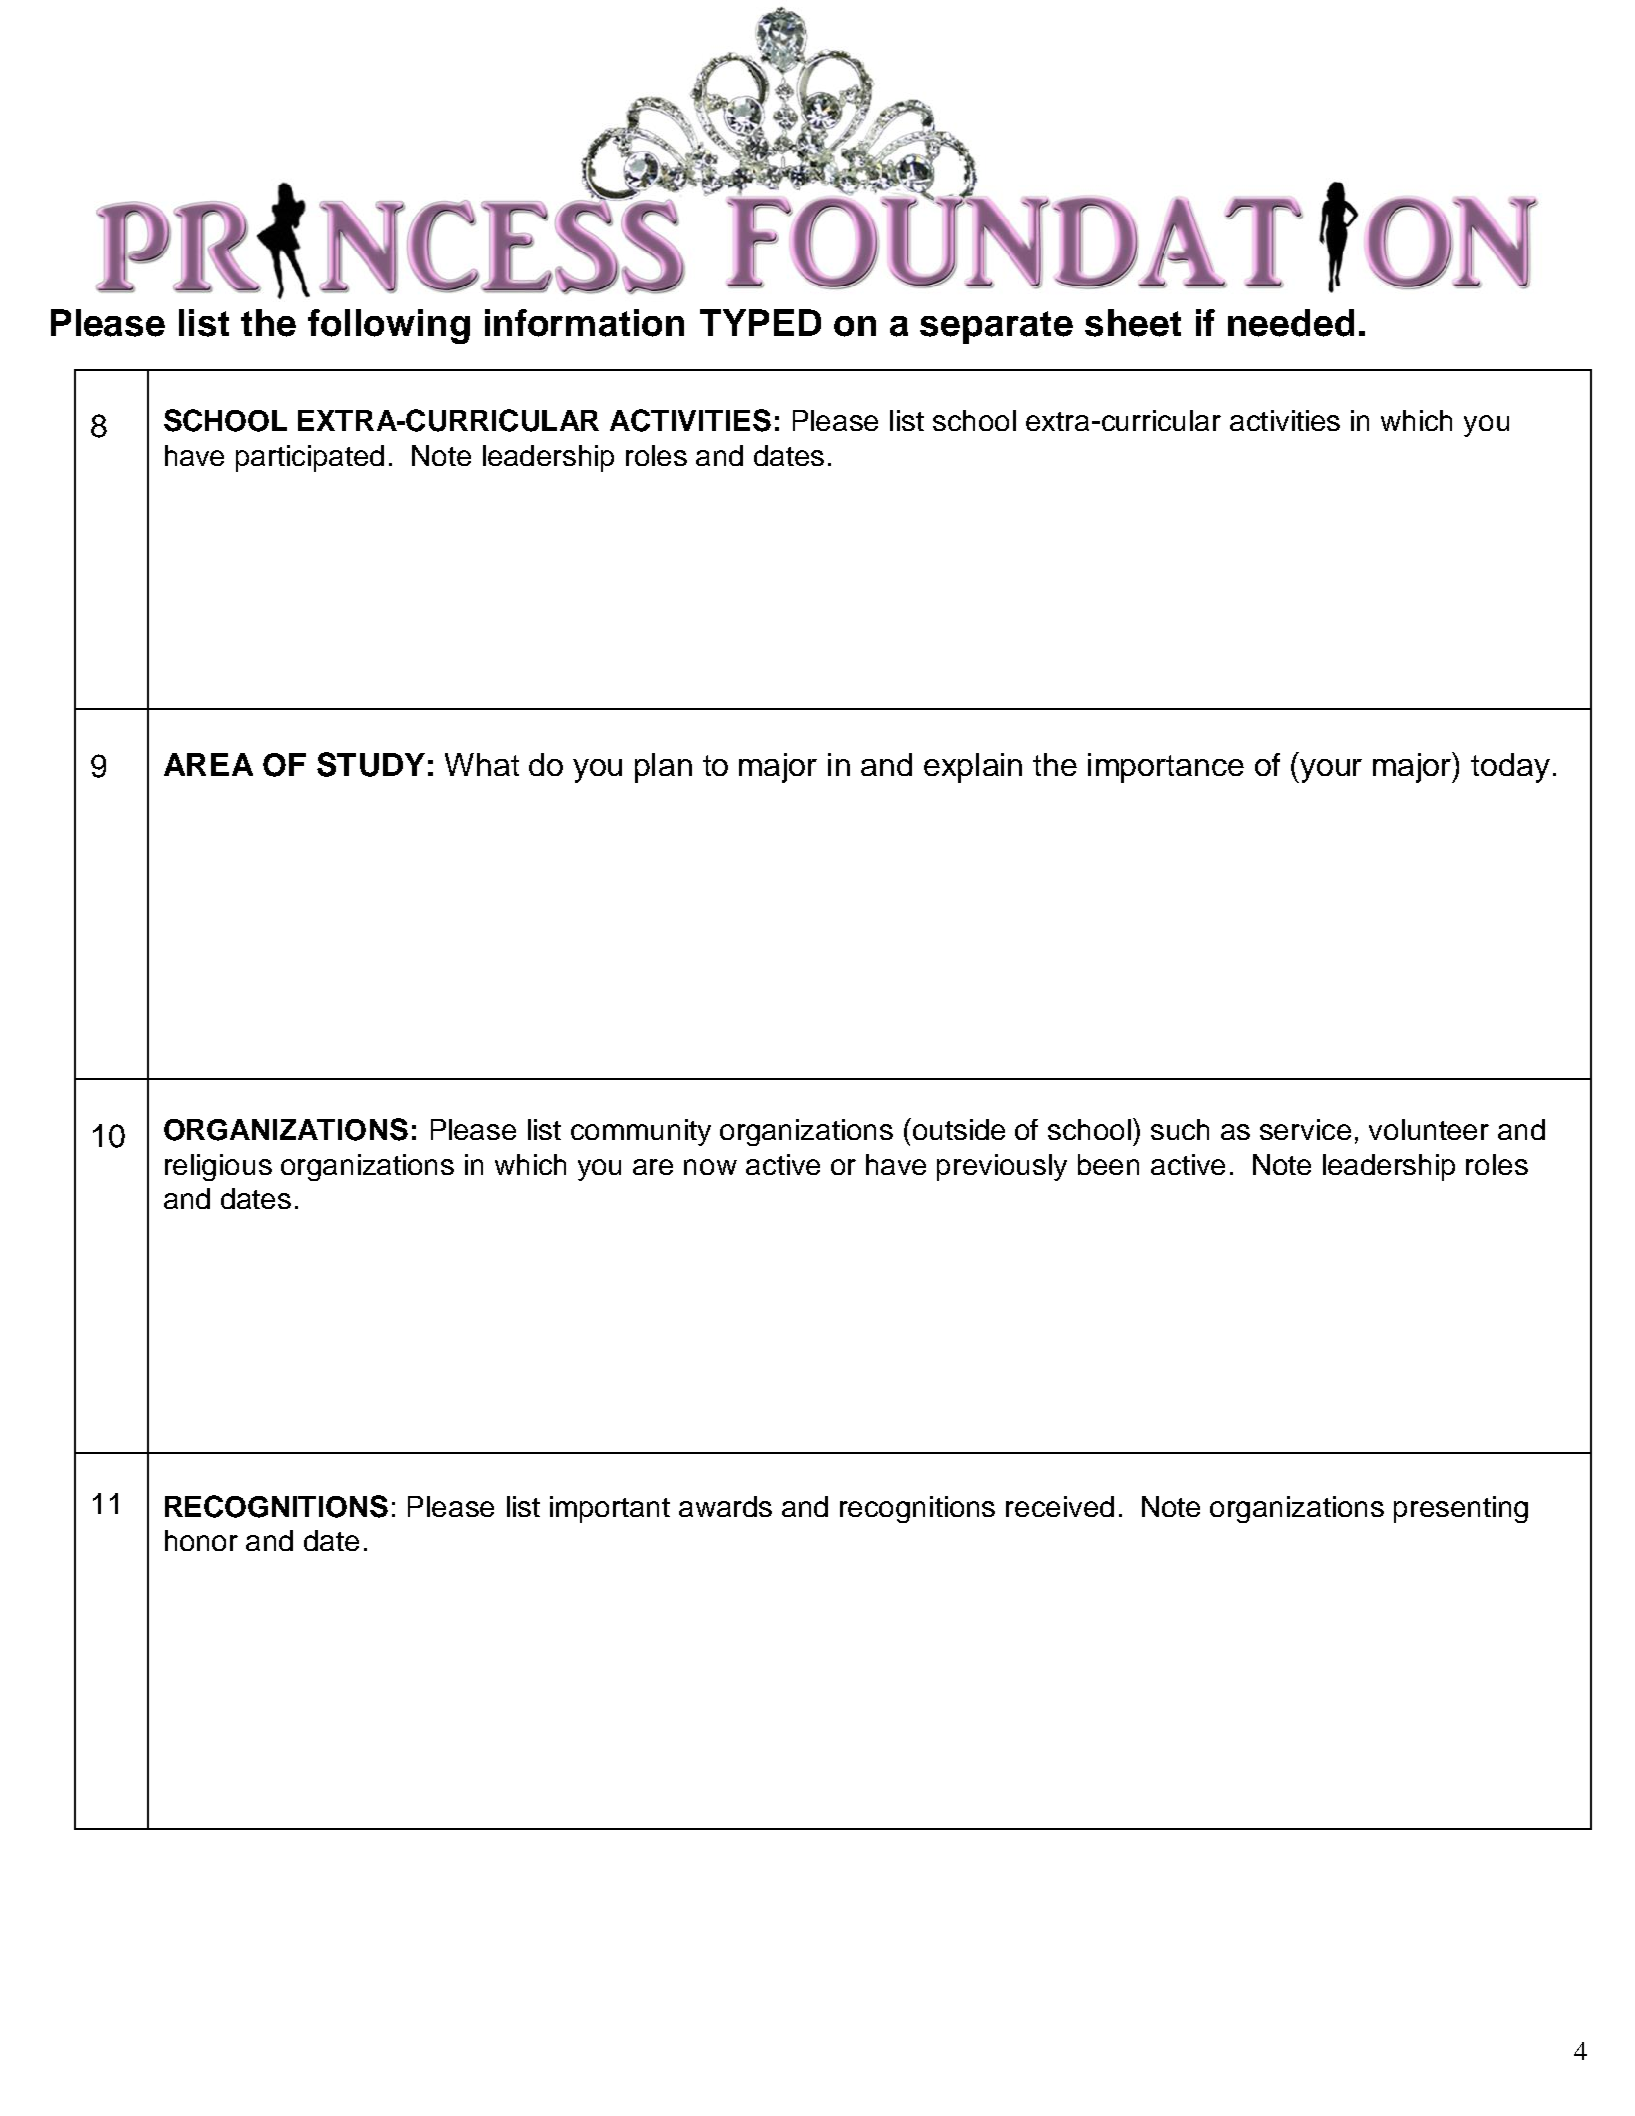  Describe the element at coordinates (201, 1540) in the screenshot. I see `honor` at that location.
